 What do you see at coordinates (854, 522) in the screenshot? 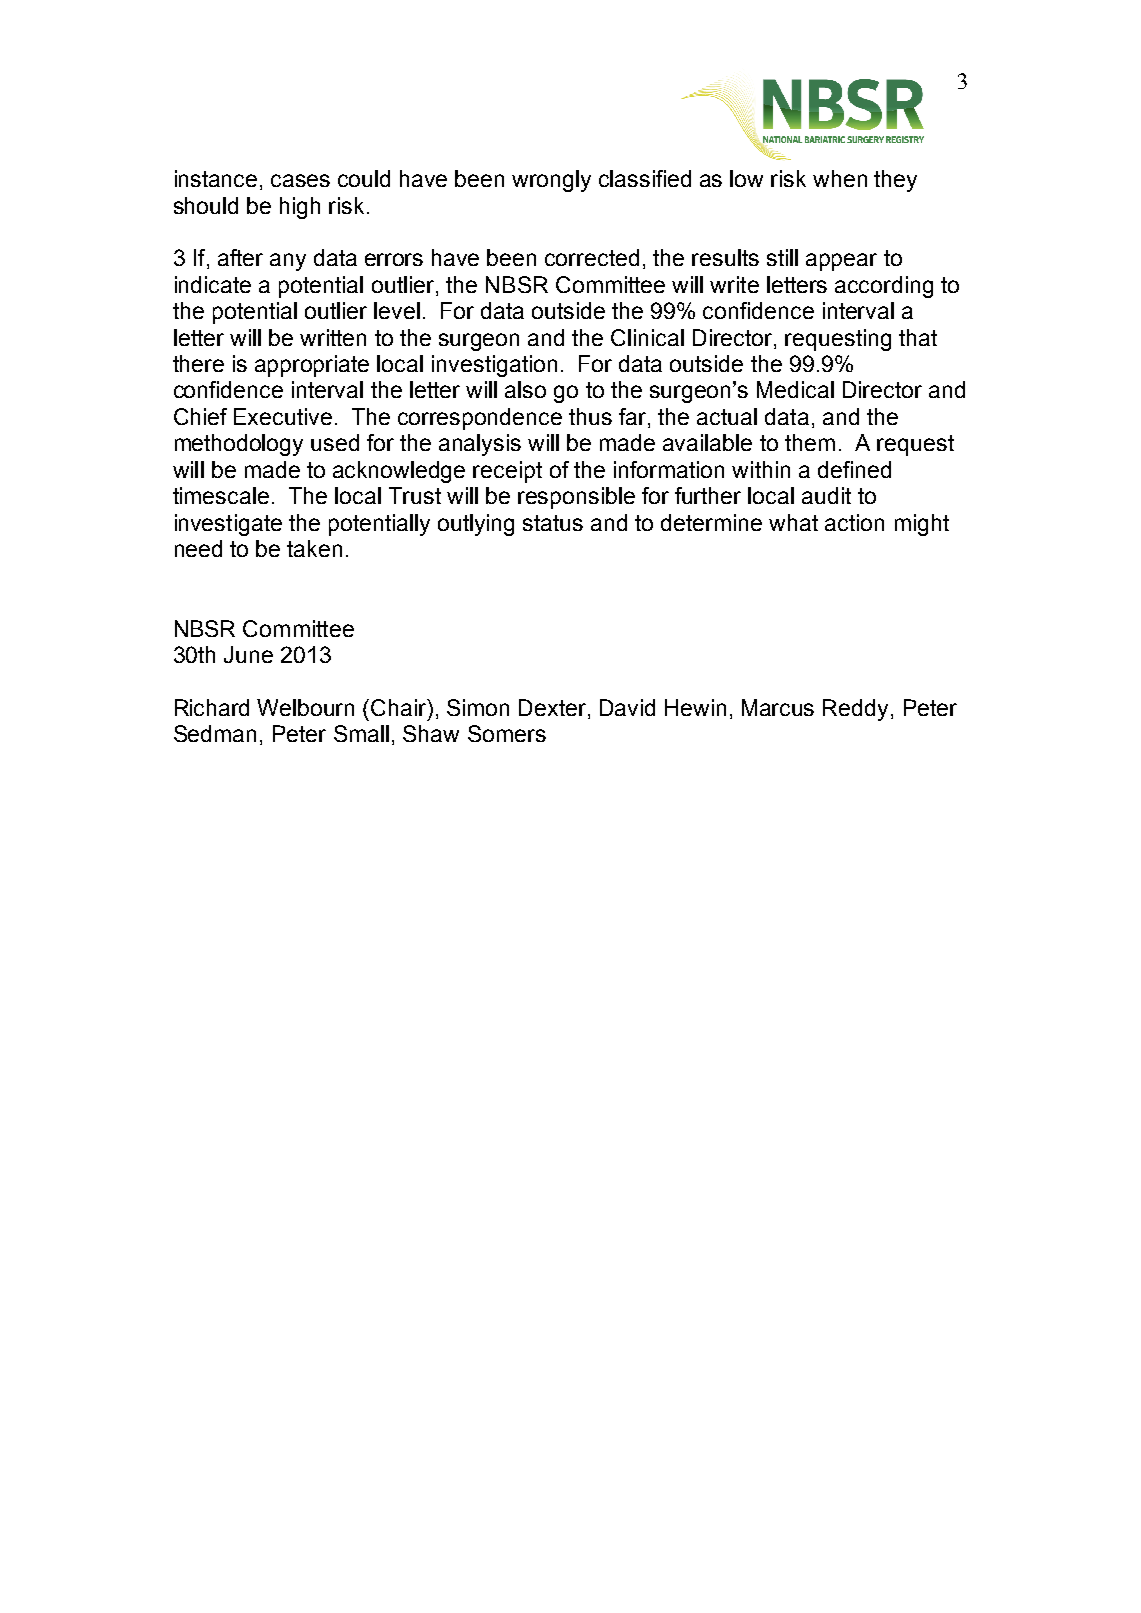
I see `action` at bounding box center [854, 522].
